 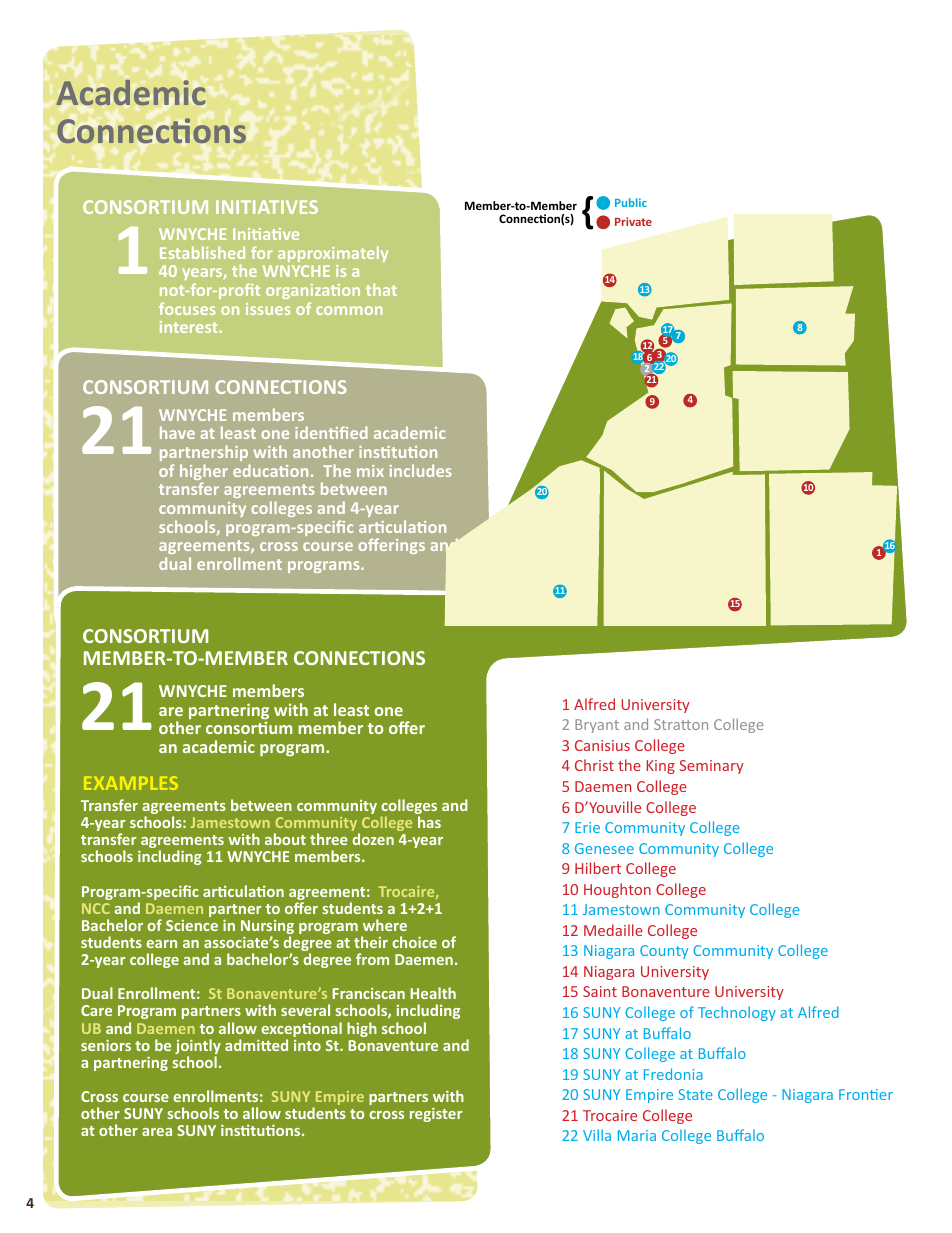 I want to click on mix, so click(x=370, y=471).
